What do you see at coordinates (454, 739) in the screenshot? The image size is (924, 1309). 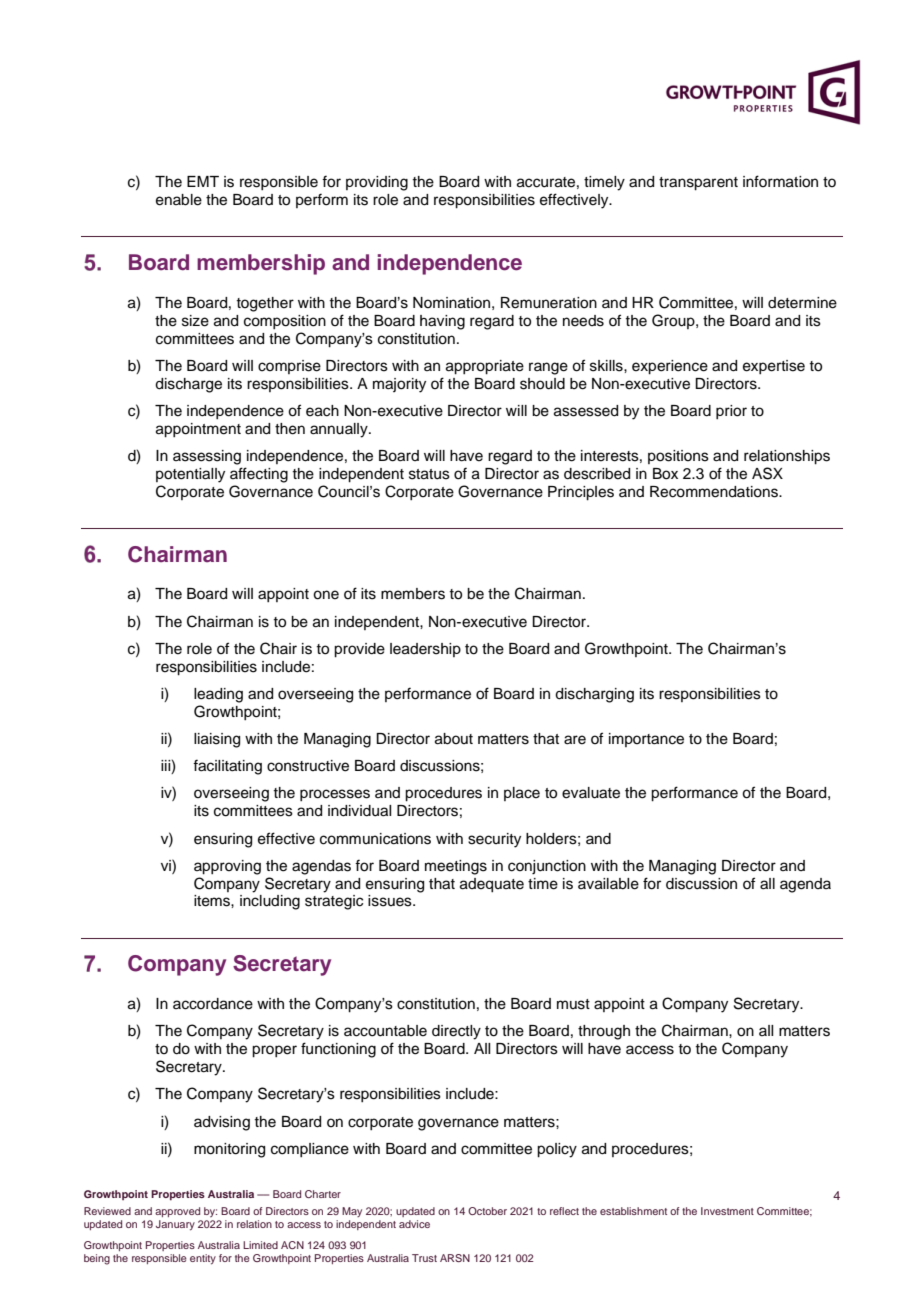 I see `about` at bounding box center [454, 739].
